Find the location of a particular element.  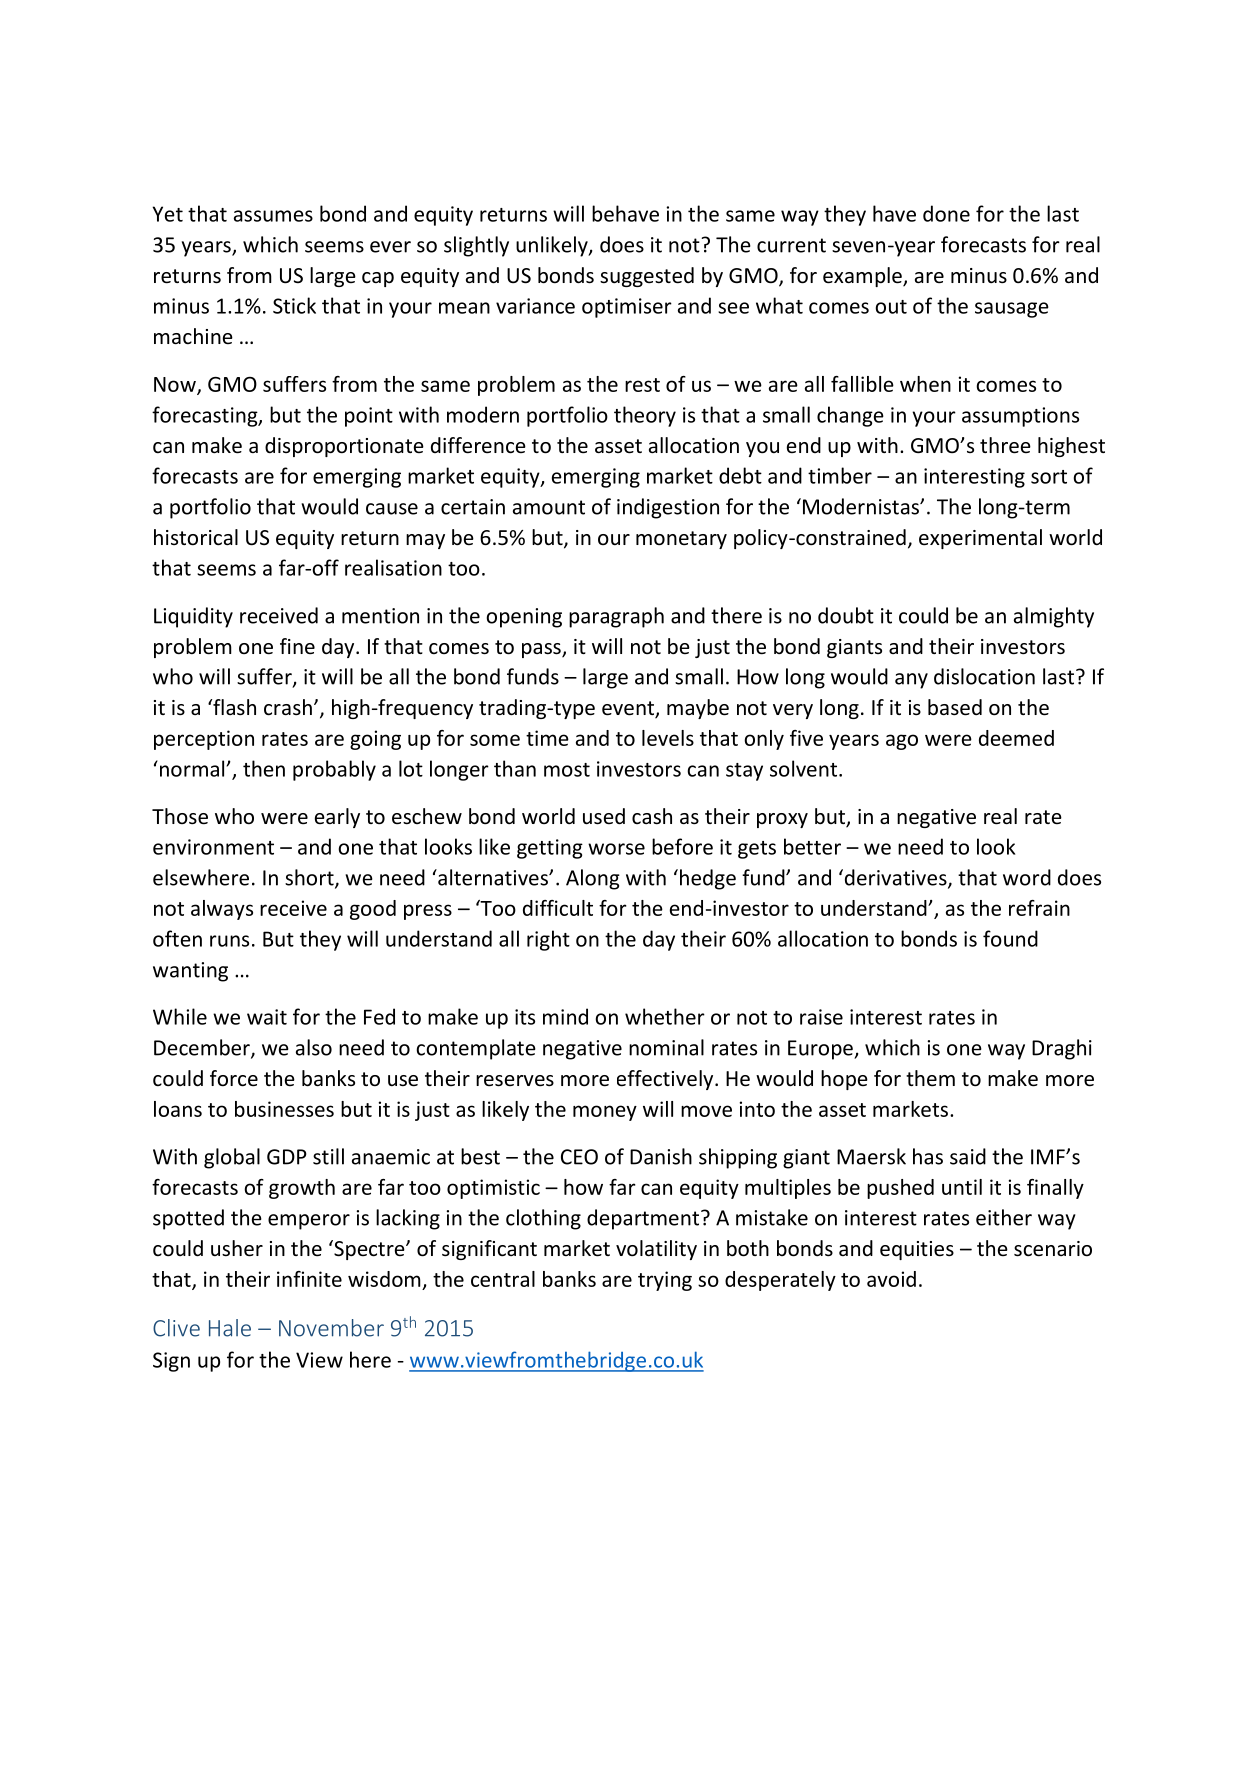

paragraph is located at coordinates (616, 617).
